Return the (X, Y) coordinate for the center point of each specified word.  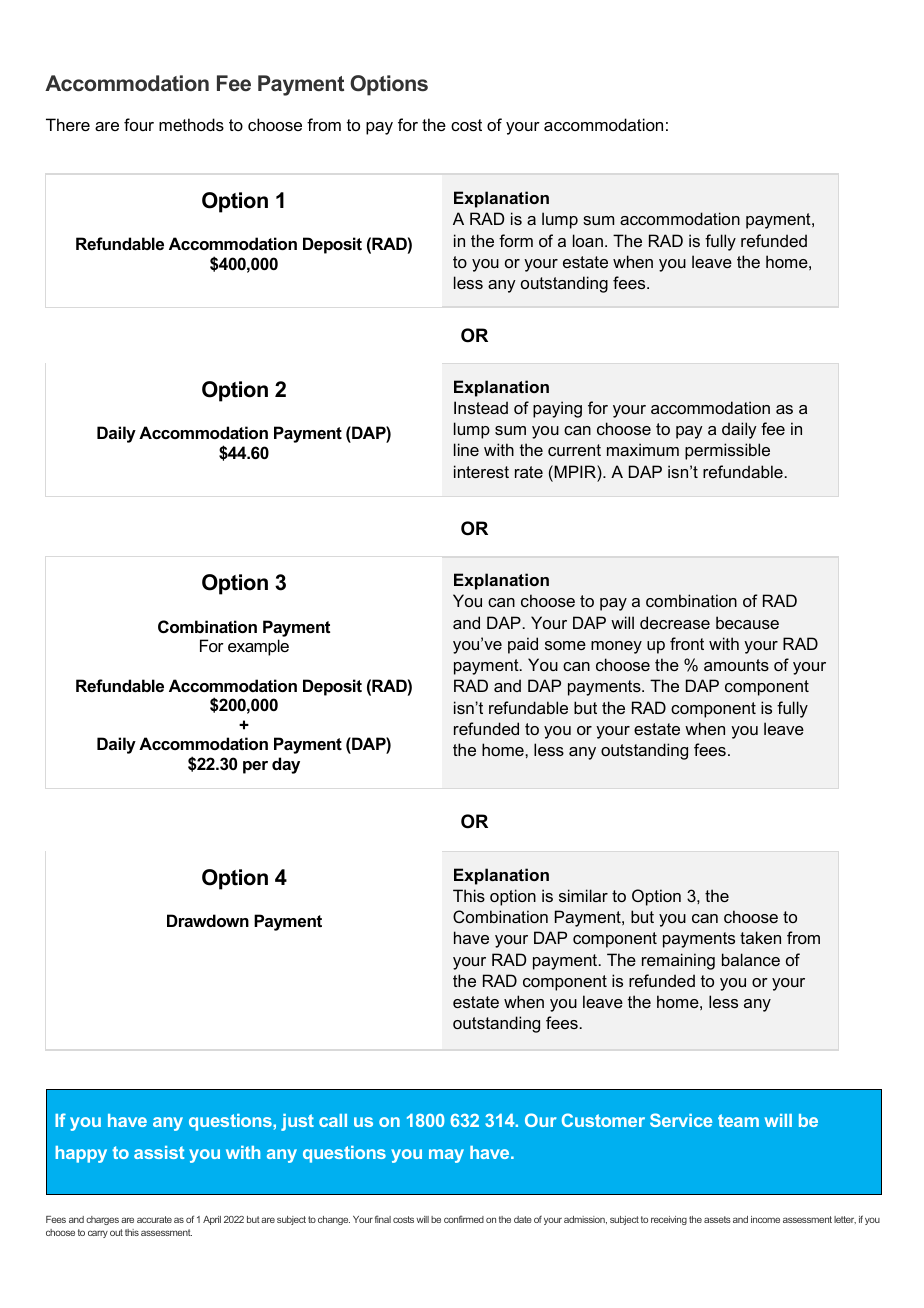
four (139, 124)
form (516, 240)
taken (760, 937)
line (466, 449)
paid (523, 645)
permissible (727, 451)
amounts (736, 665)
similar (583, 895)
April (212, 1220)
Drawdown (208, 920)
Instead (481, 407)
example (258, 647)
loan (588, 240)
